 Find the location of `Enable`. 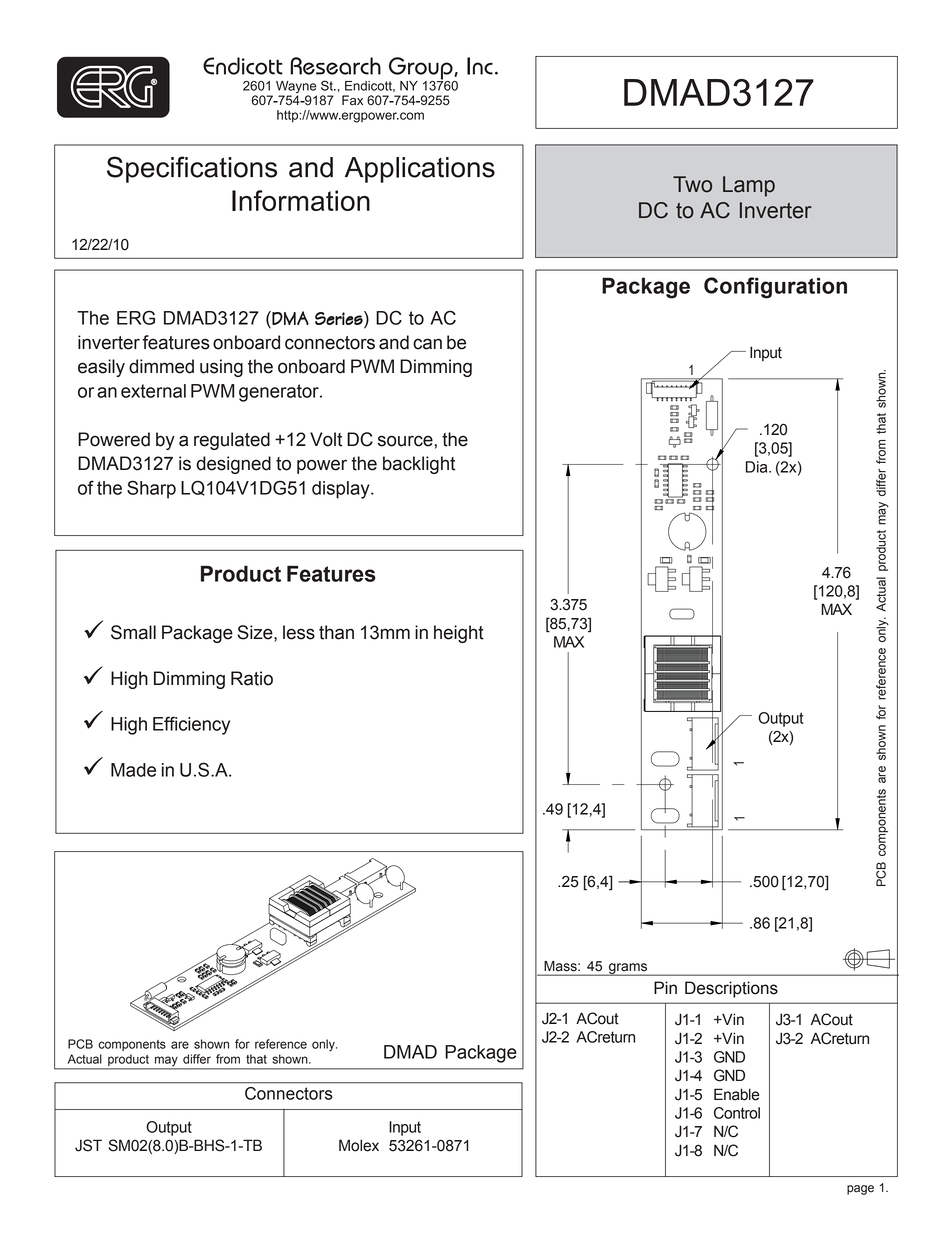

Enable is located at coordinates (737, 1094).
